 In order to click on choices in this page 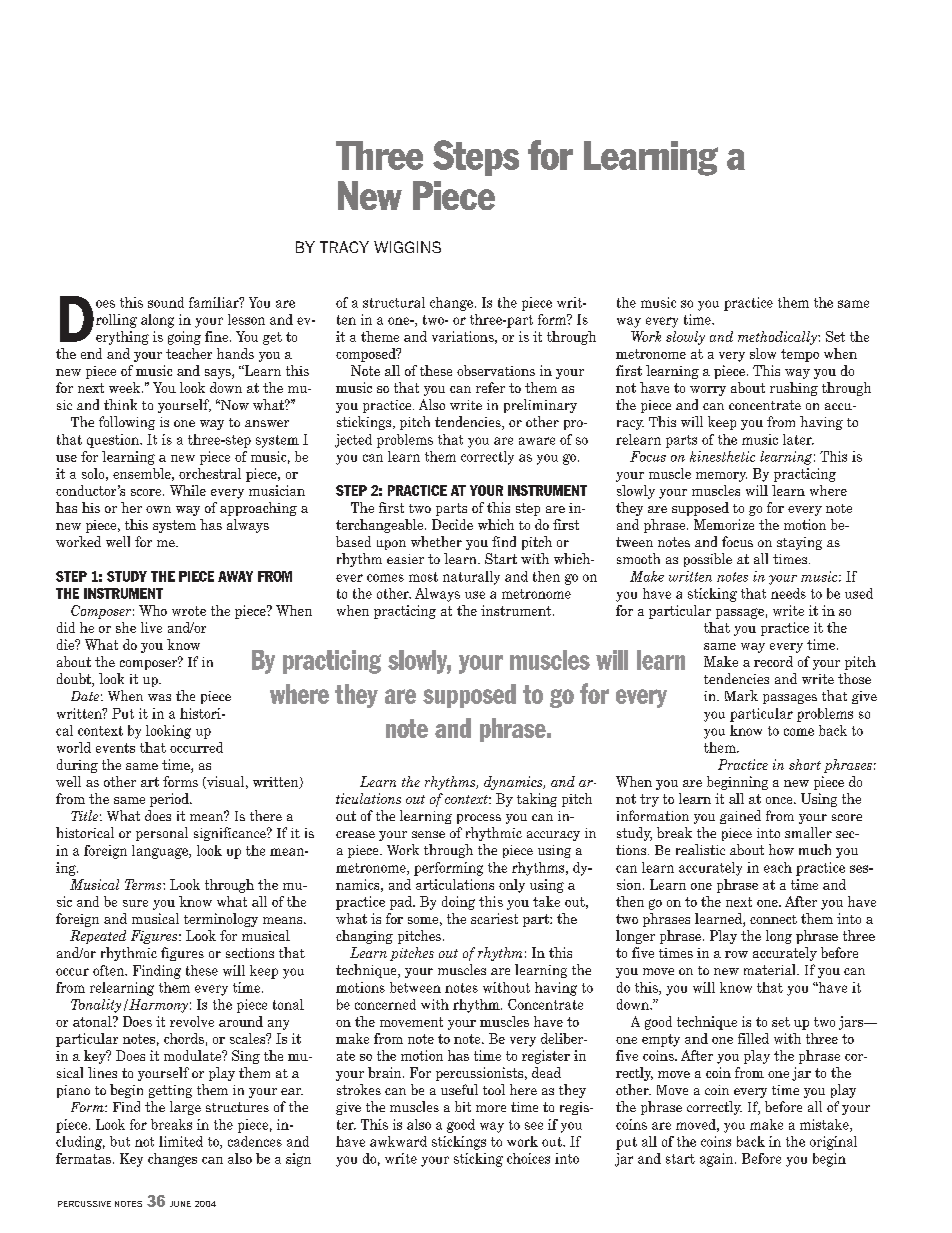, I will do `click(528, 1158)`.
